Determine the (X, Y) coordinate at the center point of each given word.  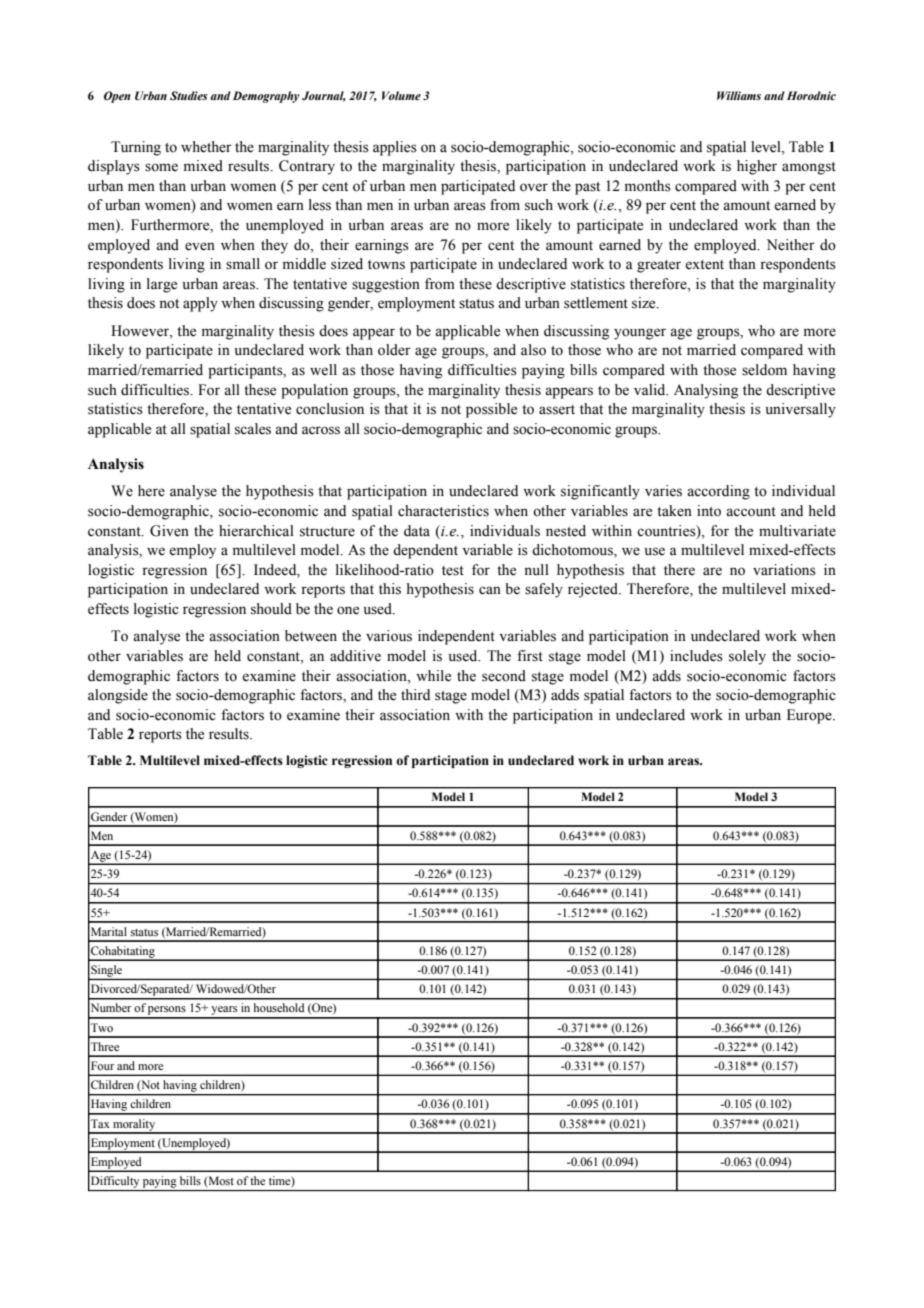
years (224, 1012)
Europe (810, 716)
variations (784, 570)
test (453, 571)
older (394, 350)
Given (169, 531)
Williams (739, 95)
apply (200, 304)
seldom (764, 370)
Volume (401, 95)
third (415, 694)
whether (206, 147)
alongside (118, 696)
